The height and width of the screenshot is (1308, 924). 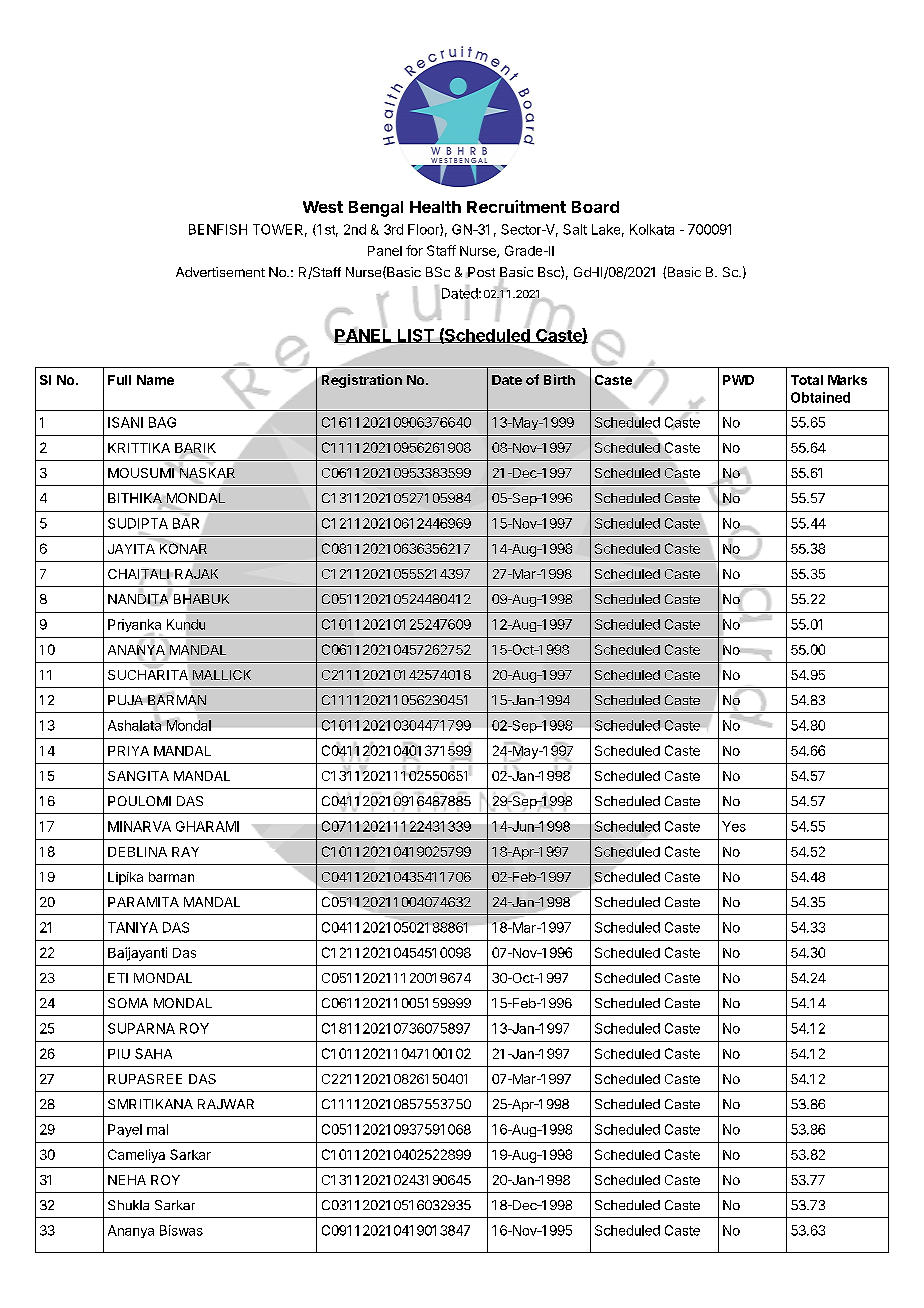 What do you see at coordinates (126, 700) in the screenshot?
I see `PUJA` at bounding box center [126, 700].
